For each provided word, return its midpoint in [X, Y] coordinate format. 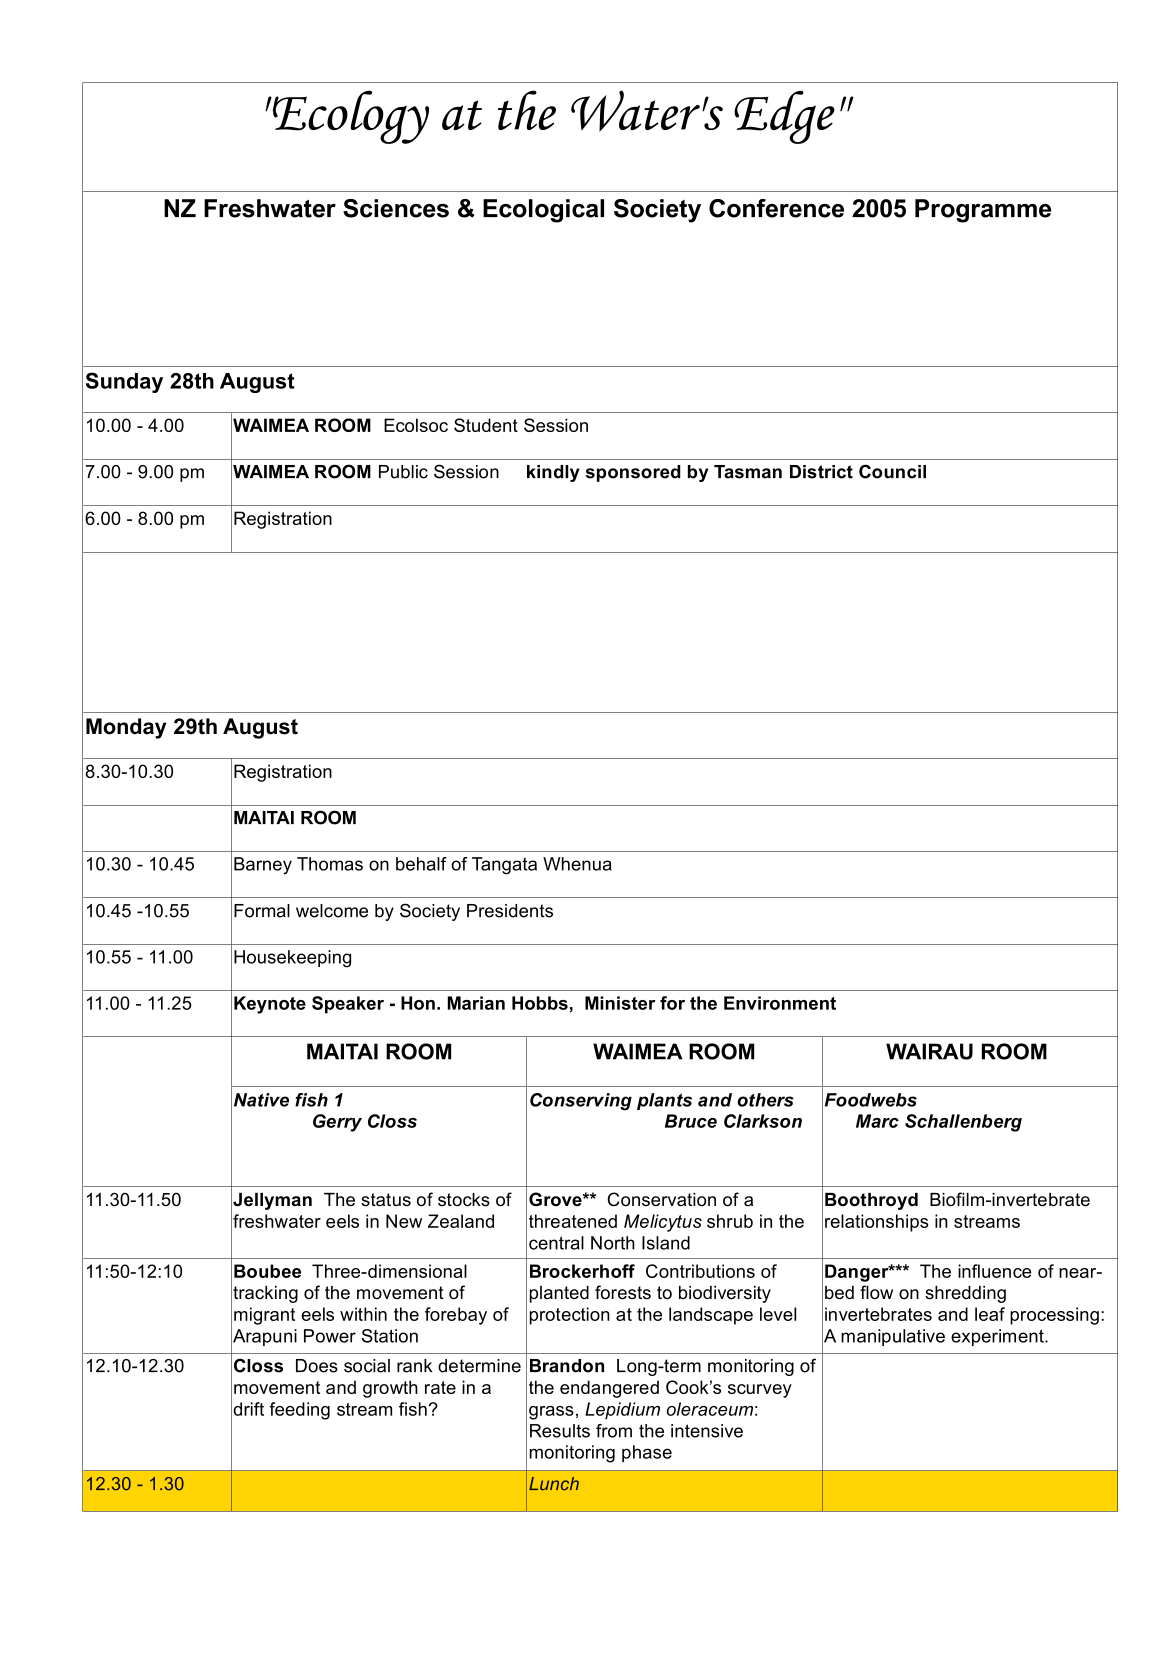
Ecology [350, 117]
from [614, 1431]
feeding [299, 1411]
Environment [780, 1003]
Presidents [510, 911]
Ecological [543, 211]
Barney [263, 865]
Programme [983, 211]
